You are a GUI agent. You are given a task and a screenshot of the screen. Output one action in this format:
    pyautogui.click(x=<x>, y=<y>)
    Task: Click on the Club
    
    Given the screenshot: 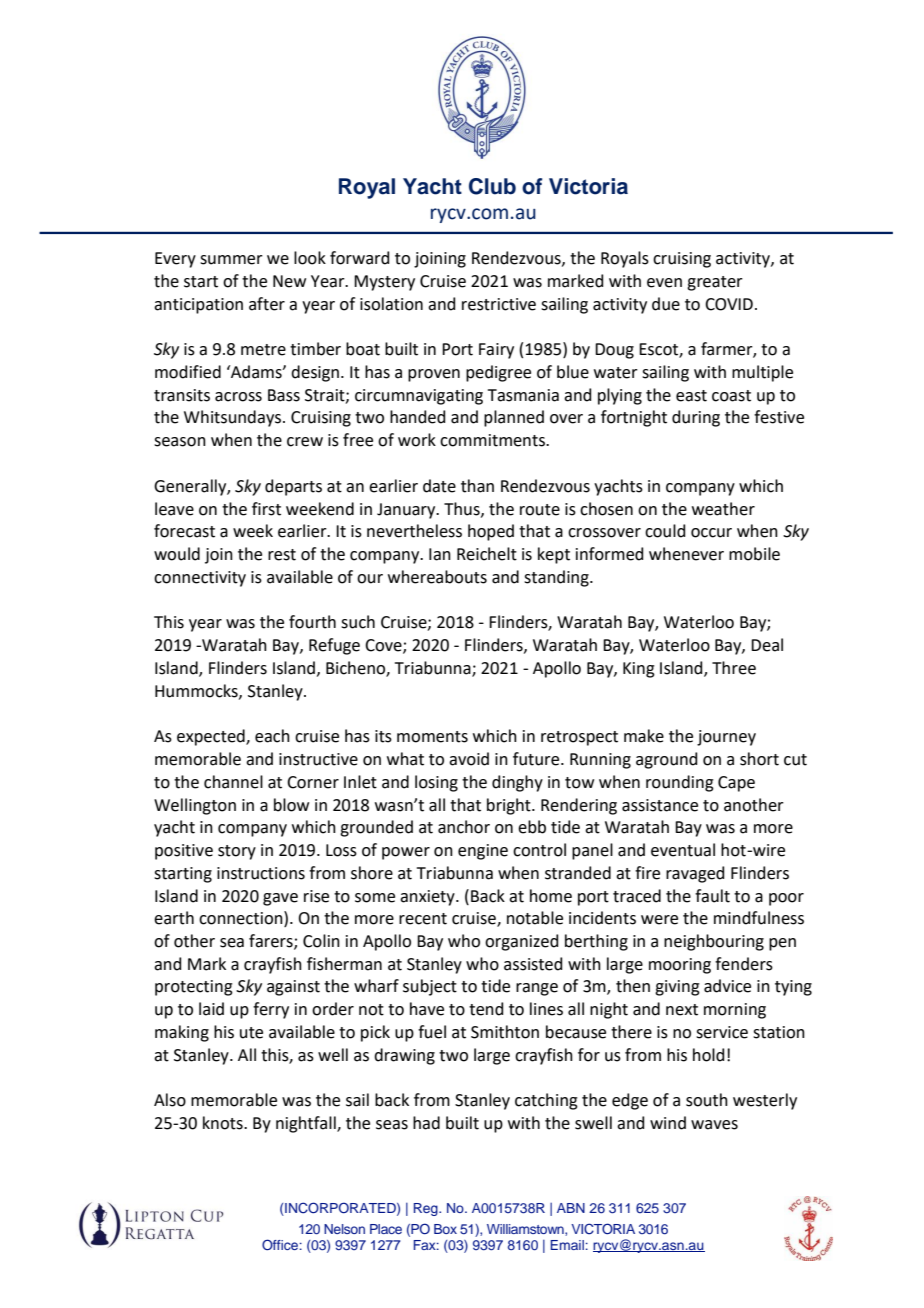 What is the action you would take?
    pyautogui.click(x=492, y=186)
